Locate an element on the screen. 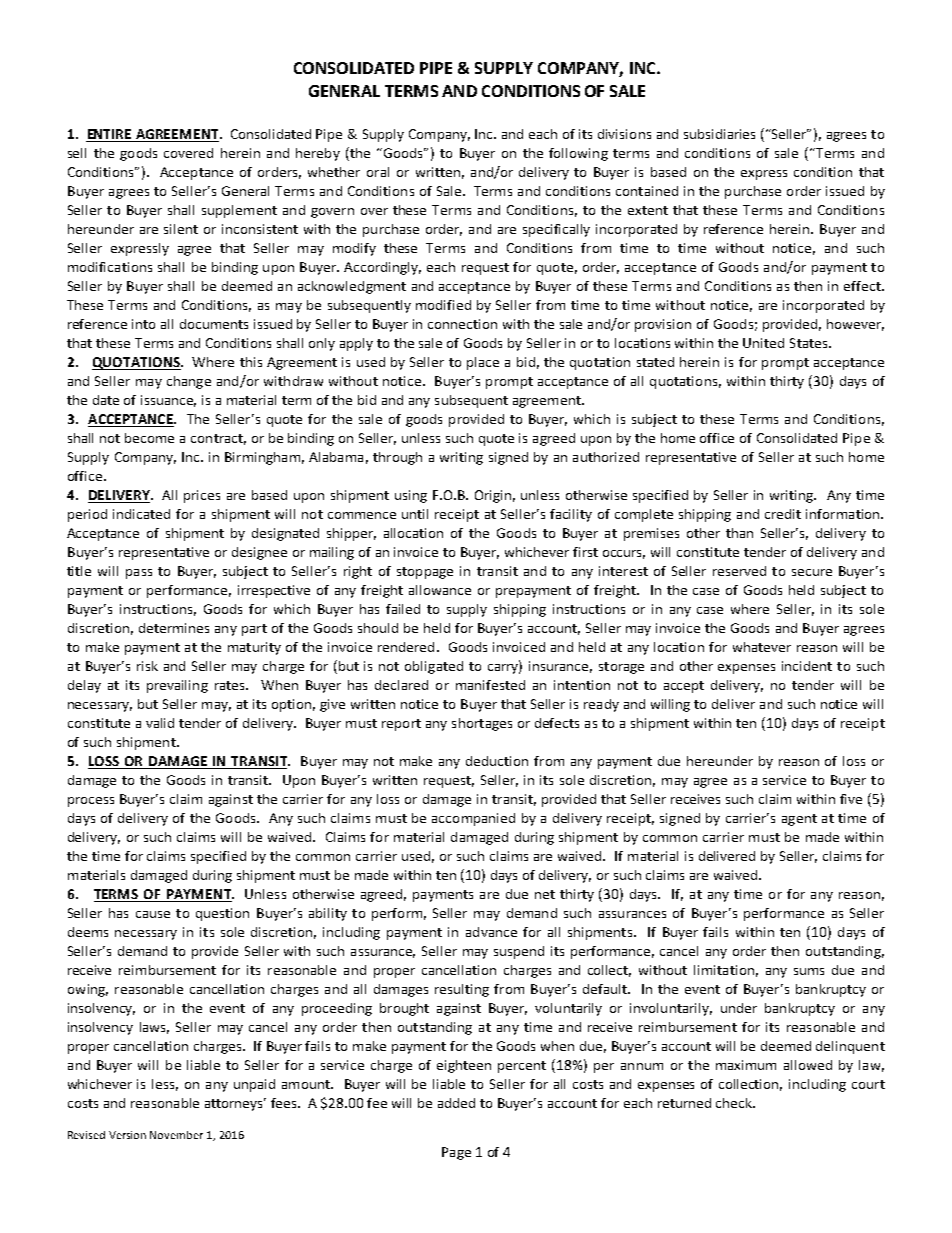  oral is located at coordinates (378, 172).
